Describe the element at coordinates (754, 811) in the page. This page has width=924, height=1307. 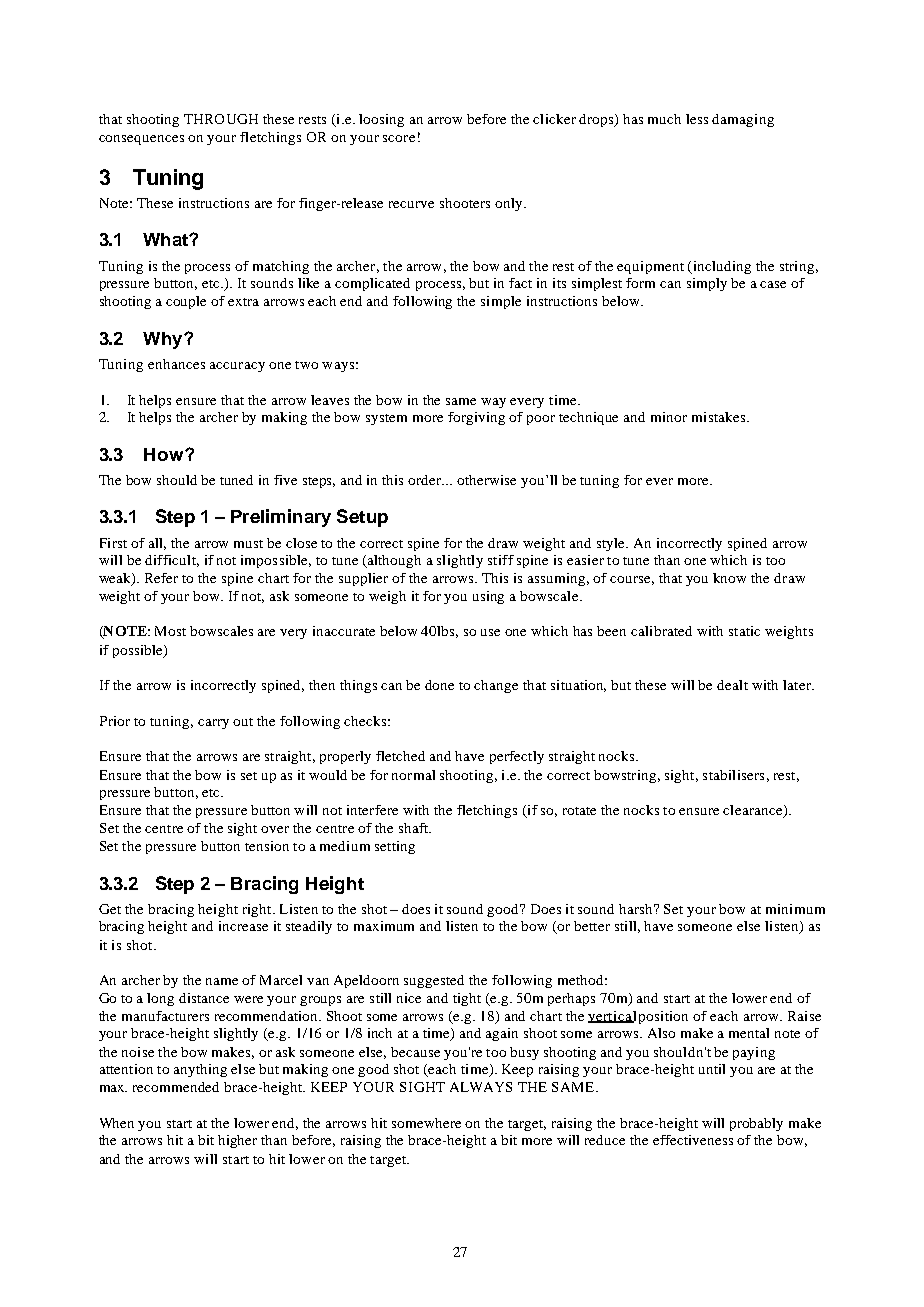
I see `clearance` at that location.
